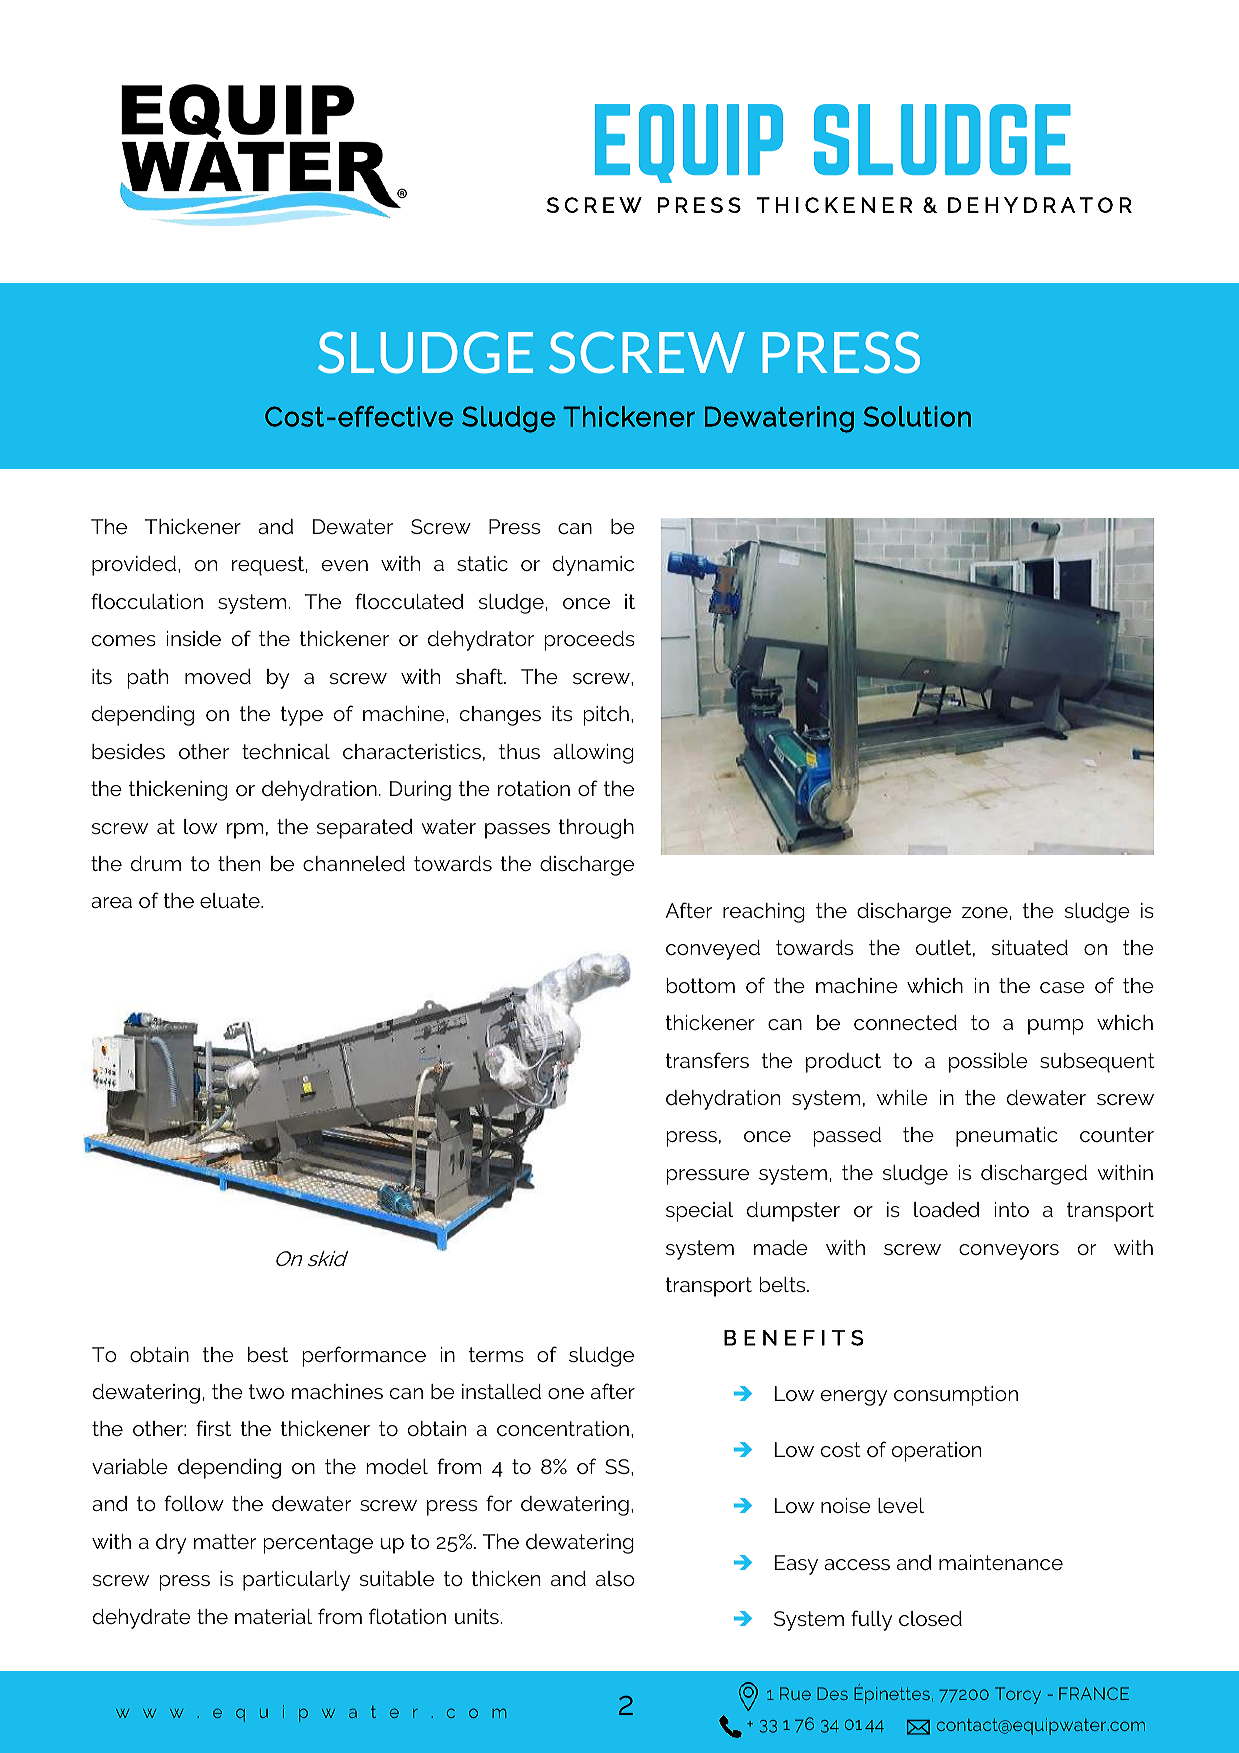  I want to click on Solution, so click(917, 416).
